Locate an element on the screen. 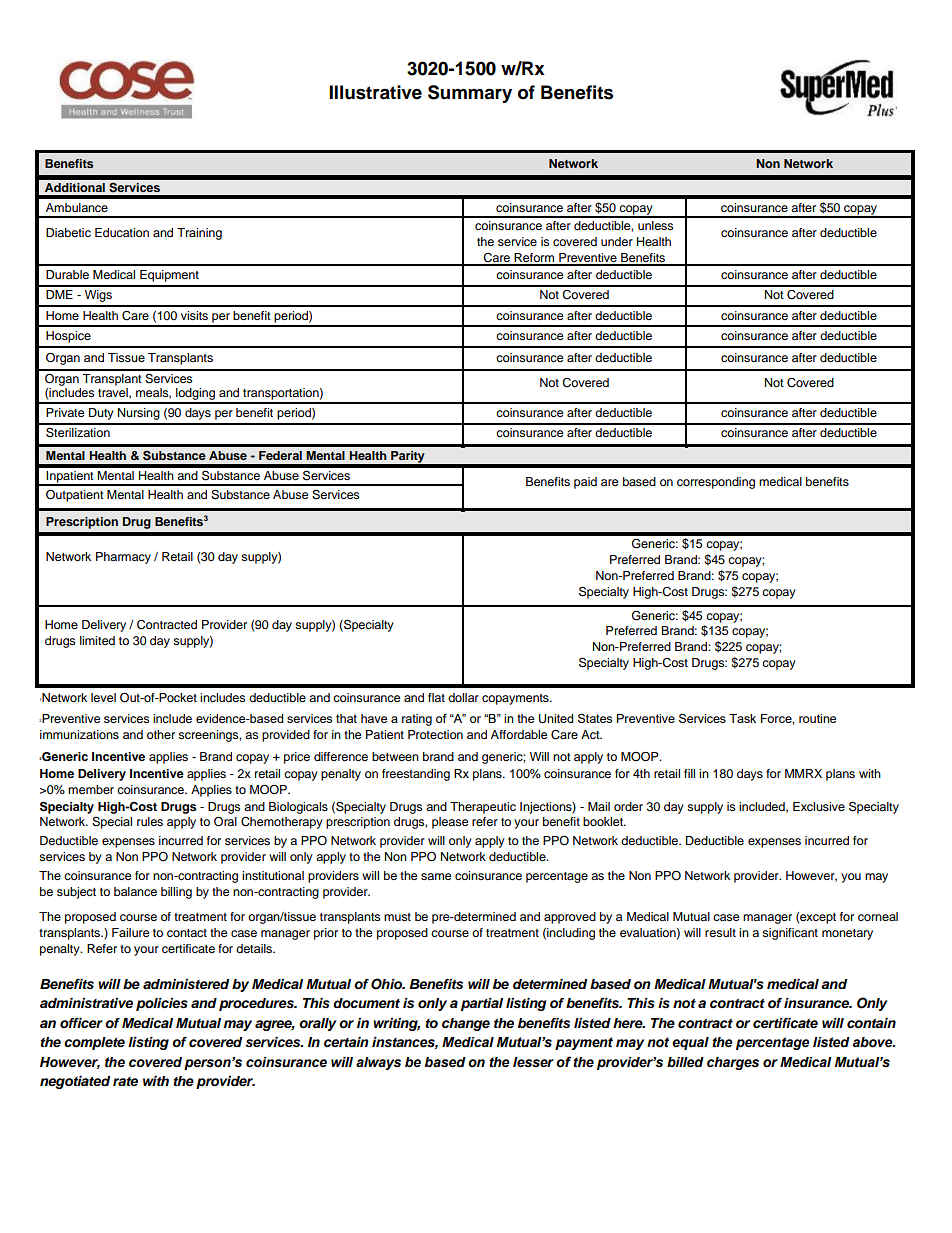 Image resolution: width=952 pixels, height=1233 pixels. Summary is located at coordinates (470, 94).
